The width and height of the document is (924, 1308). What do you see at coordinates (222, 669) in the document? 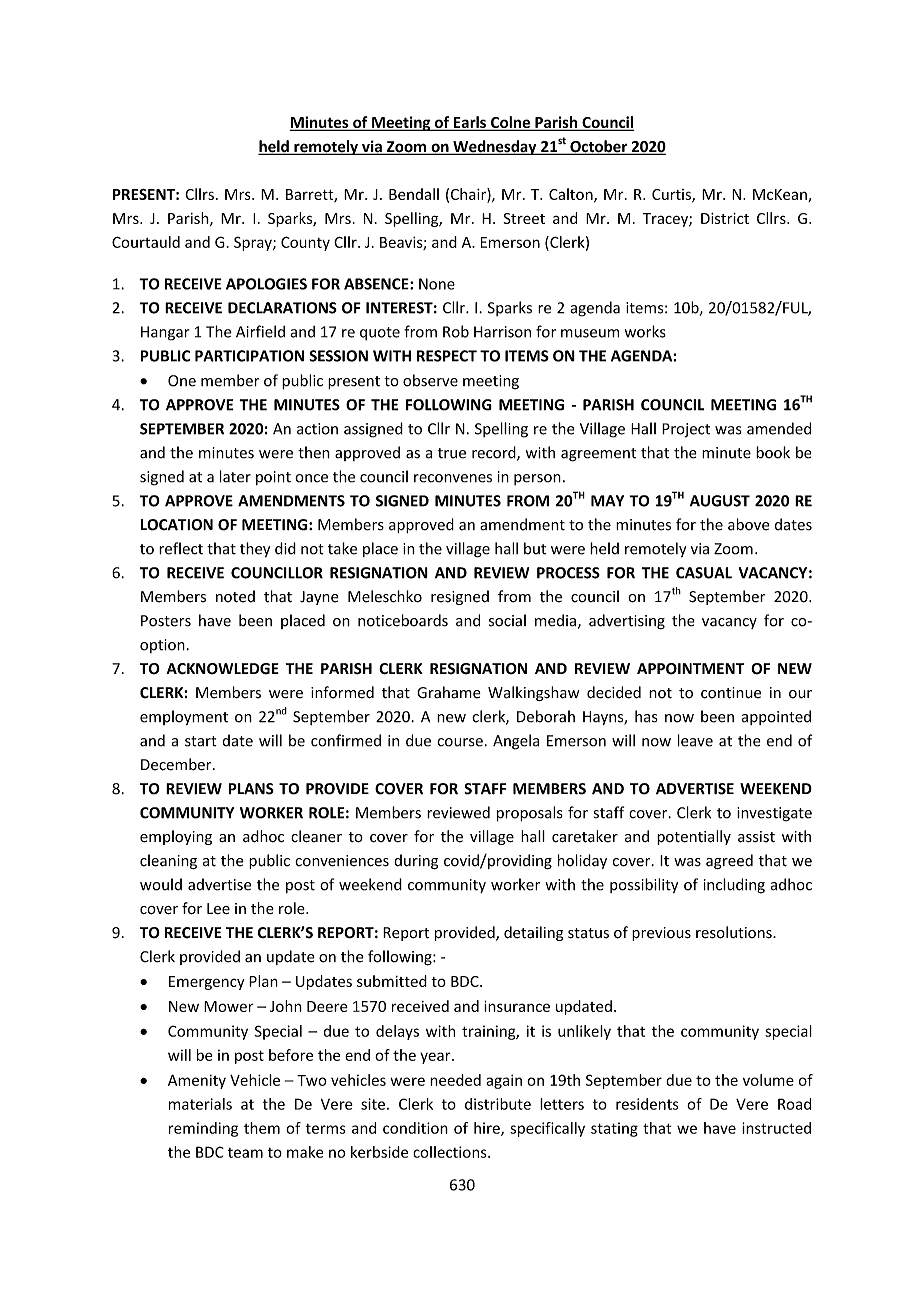
I see `ACKNOWLEDGE` at bounding box center [222, 669].
